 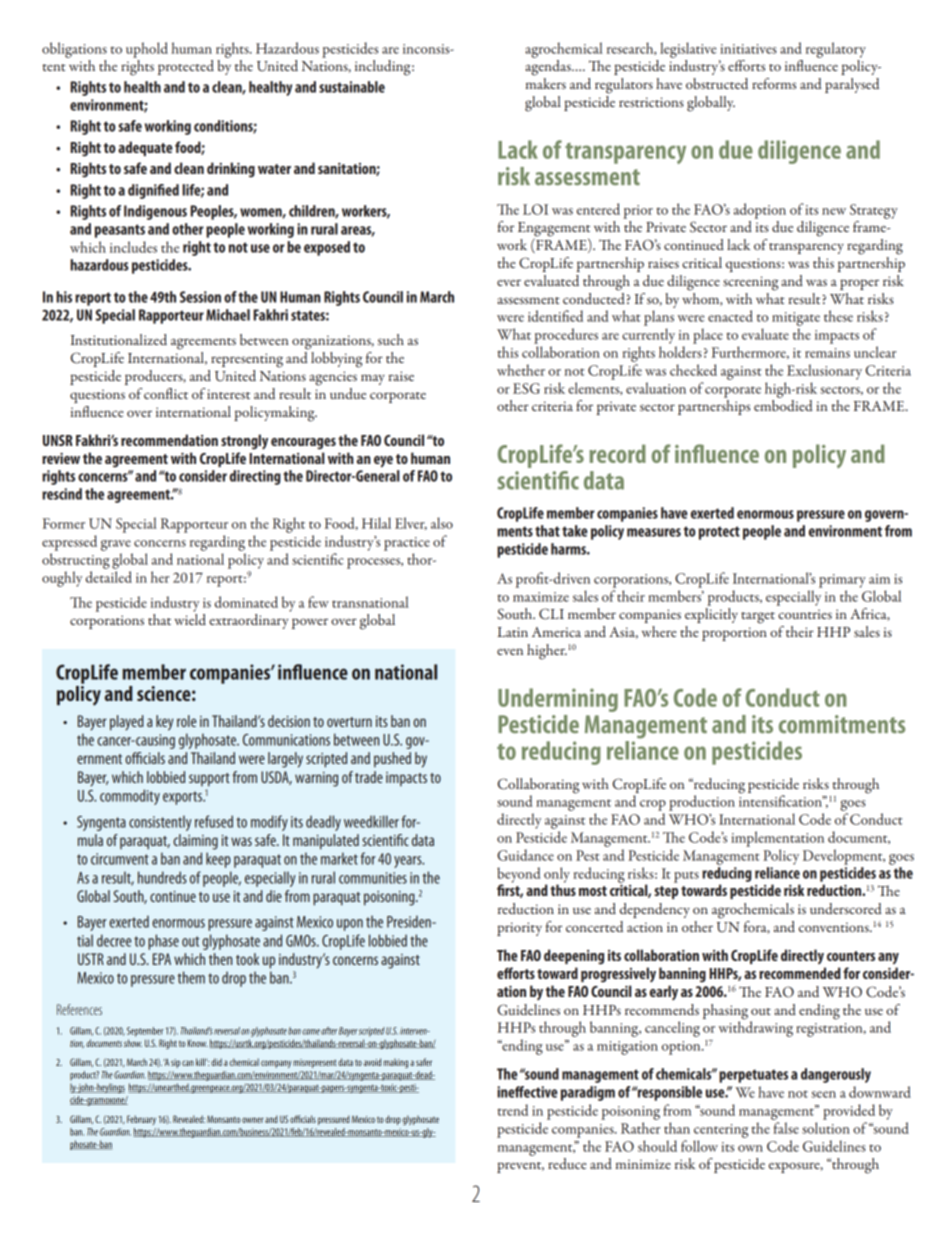 I want to click on agendas, so click(x=549, y=68).
